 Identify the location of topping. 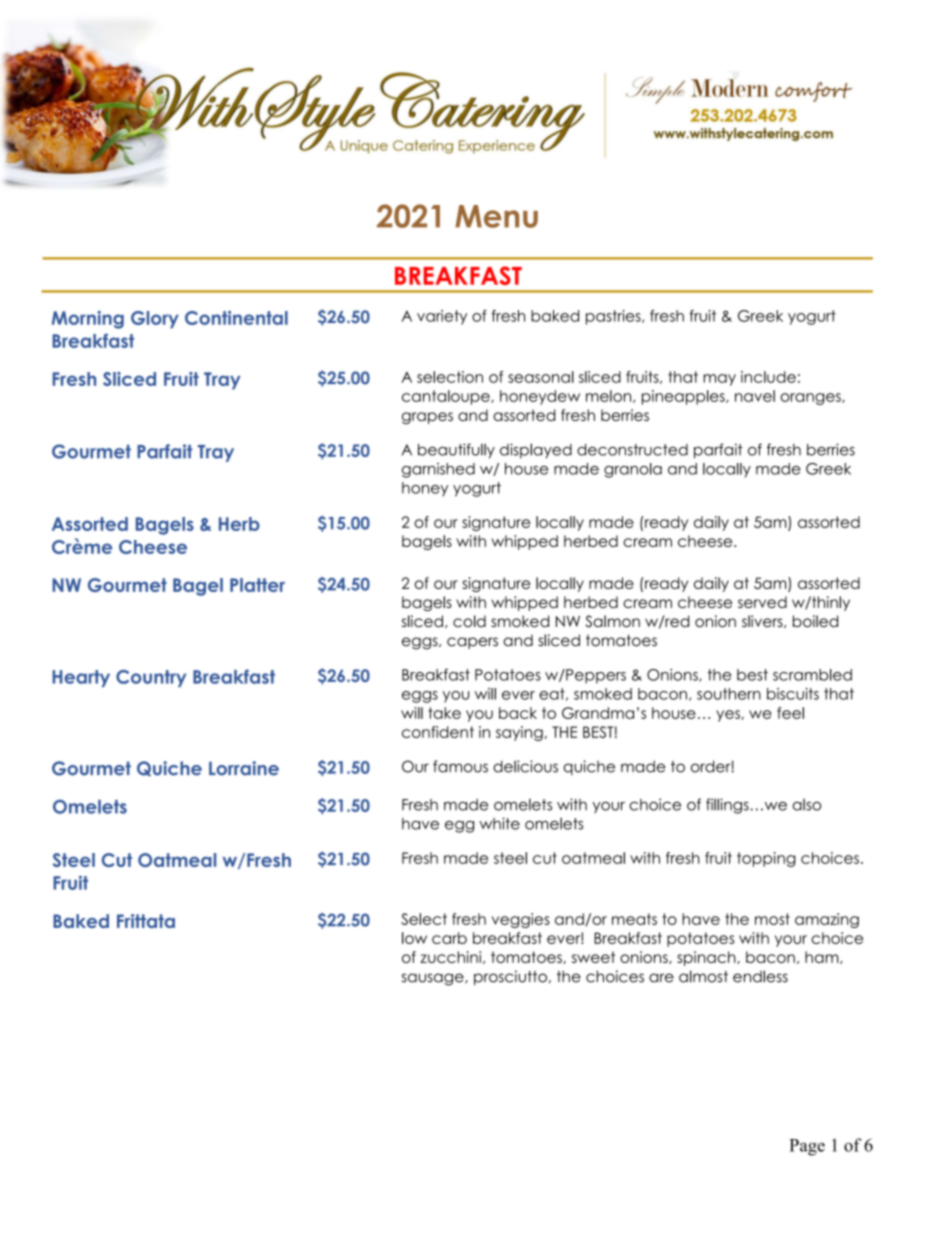
(766, 859).
